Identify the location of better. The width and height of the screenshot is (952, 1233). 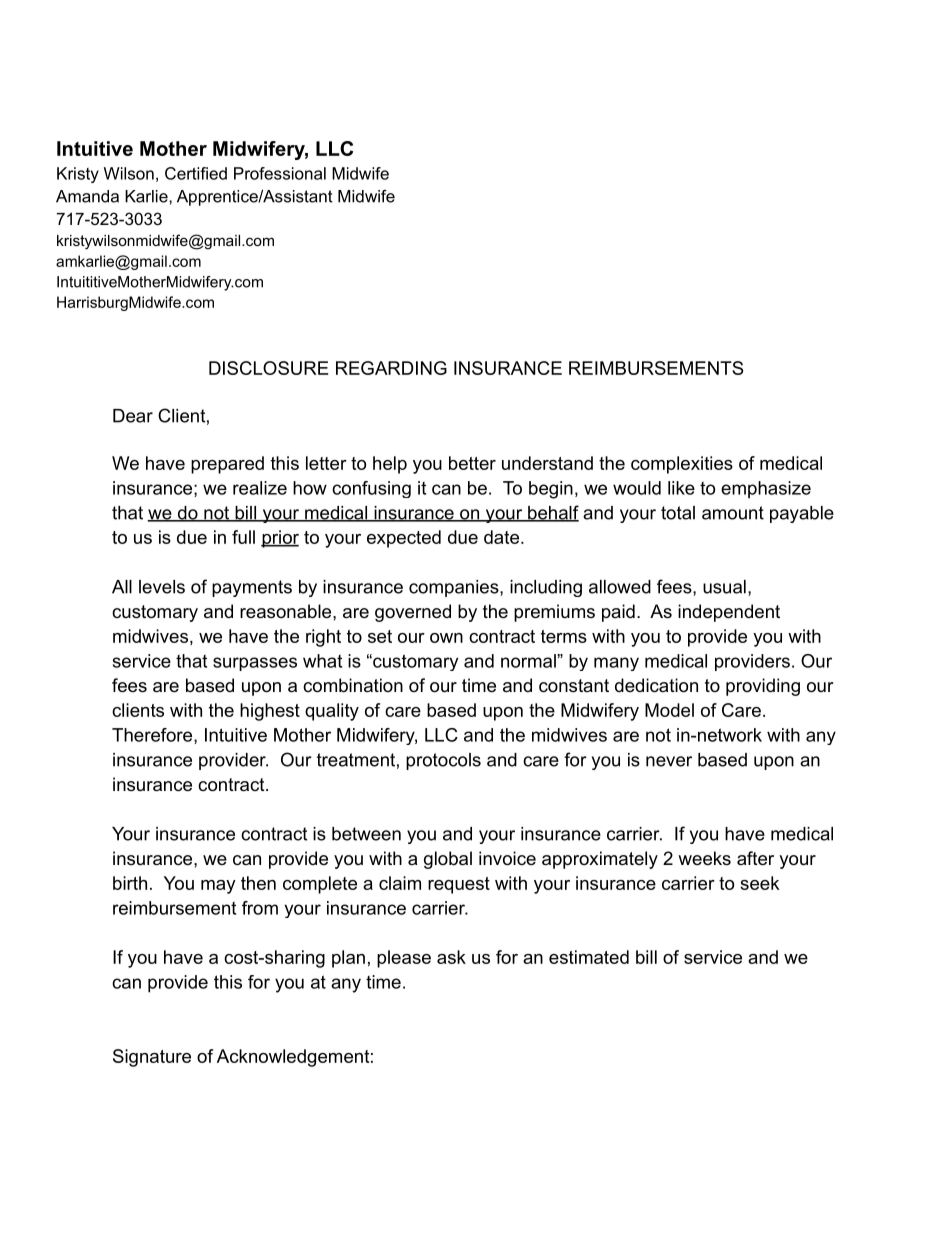
(472, 463).
